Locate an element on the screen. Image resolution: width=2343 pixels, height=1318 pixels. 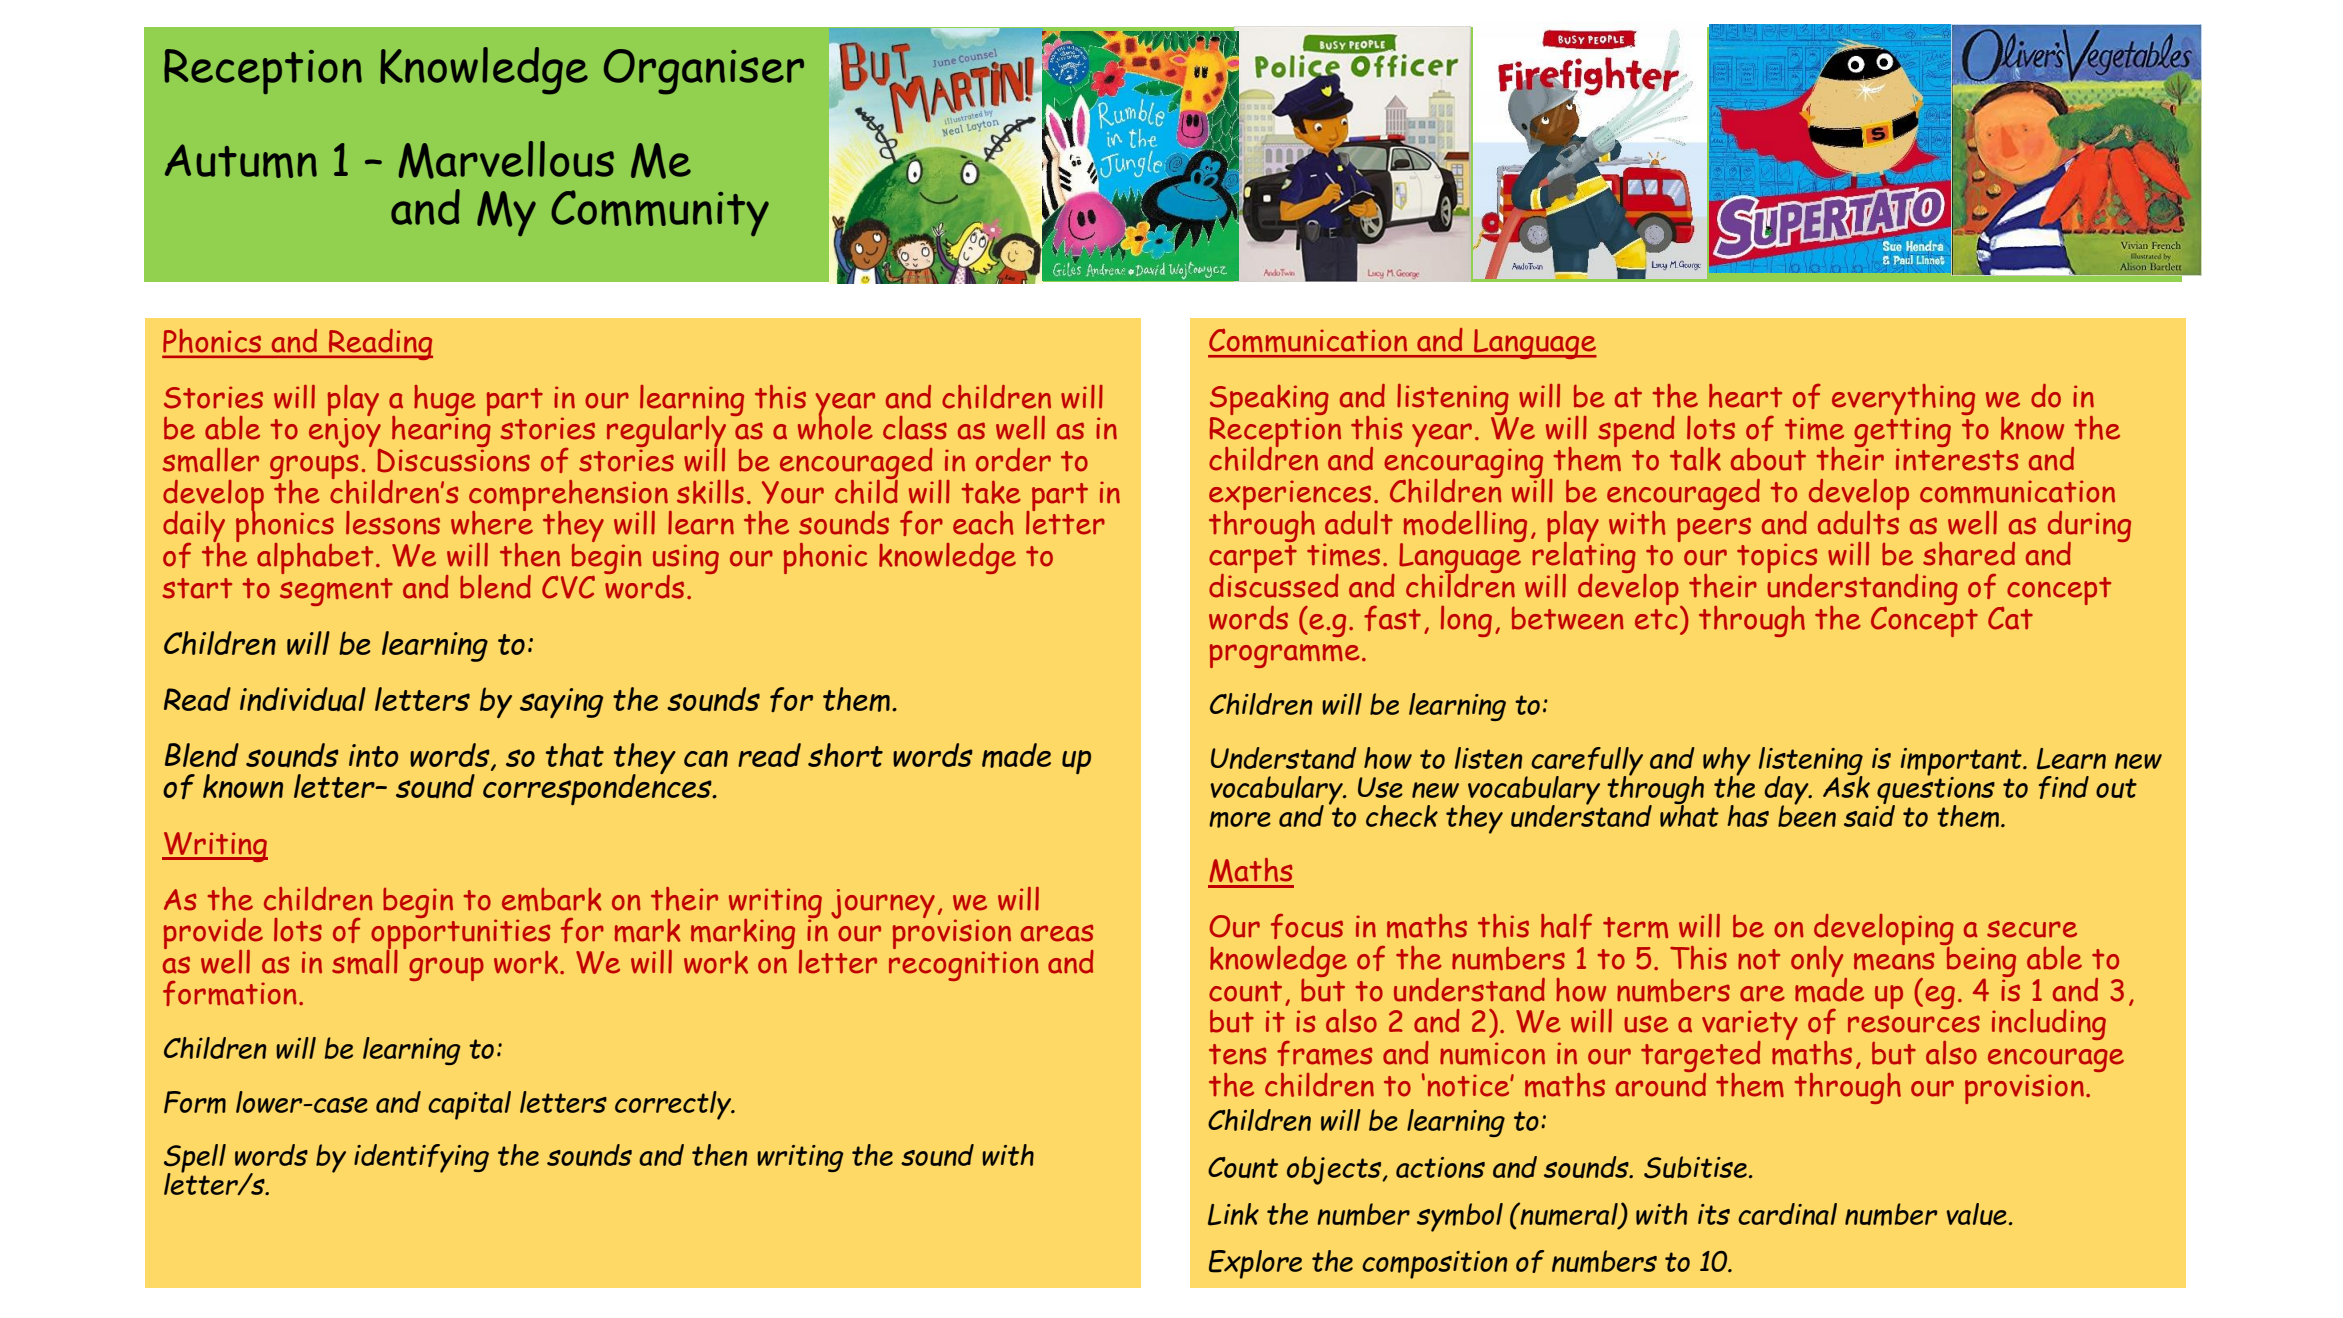
topics is located at coordinates (1777, 559).
